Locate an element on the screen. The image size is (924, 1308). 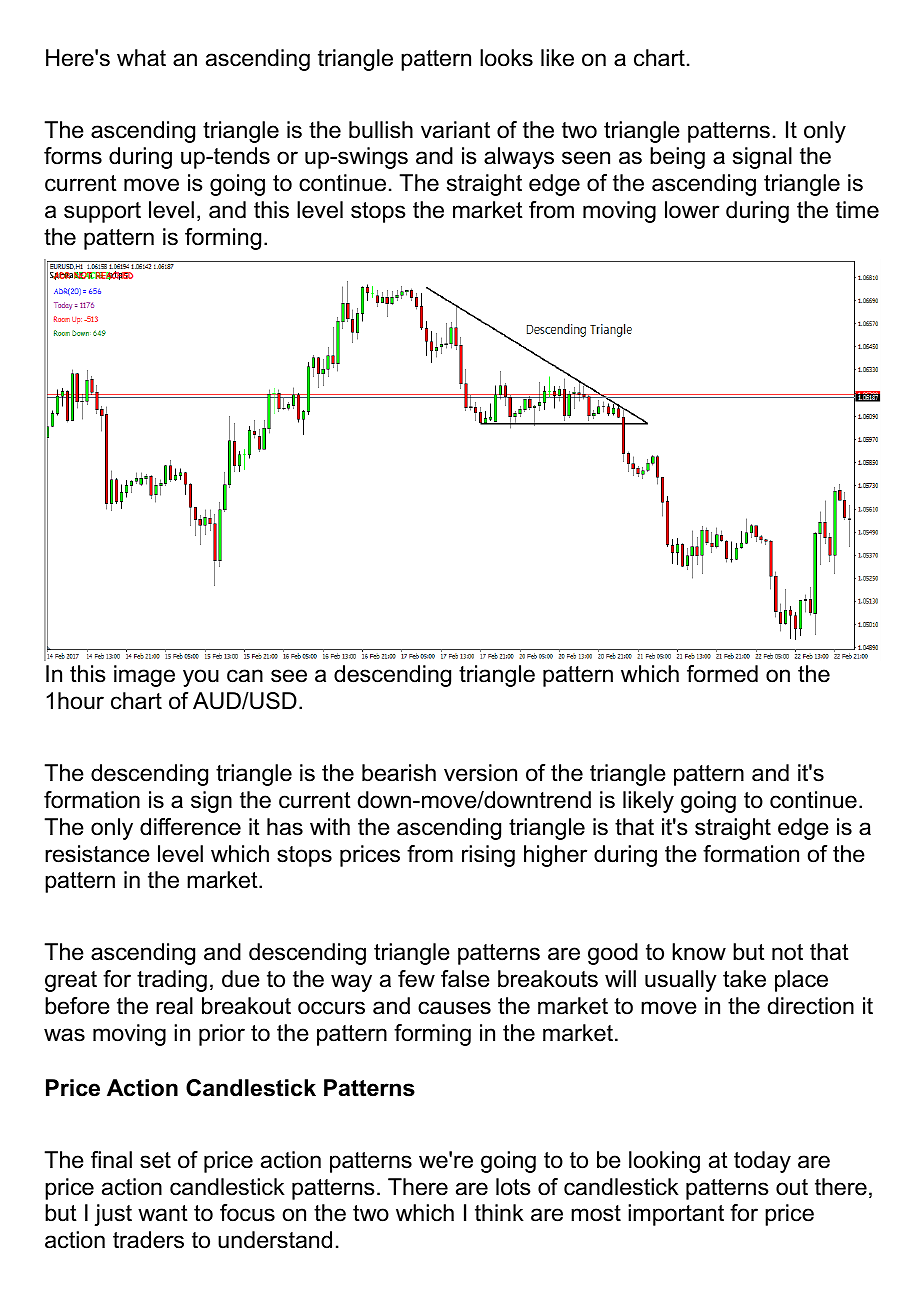
version is located at coordinates (480, 773).
